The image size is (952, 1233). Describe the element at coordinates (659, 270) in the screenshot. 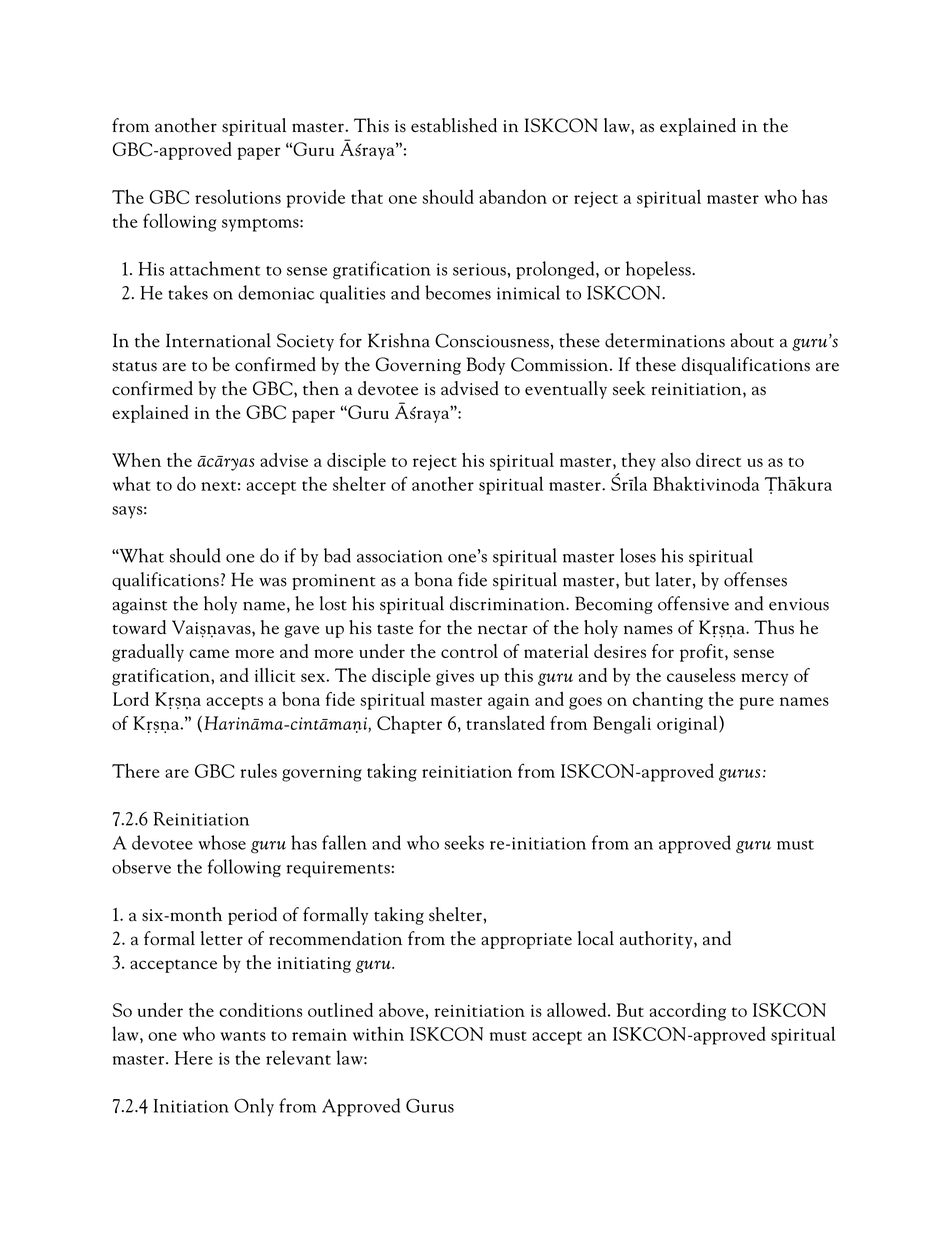

I see `hopeless` at that location.
